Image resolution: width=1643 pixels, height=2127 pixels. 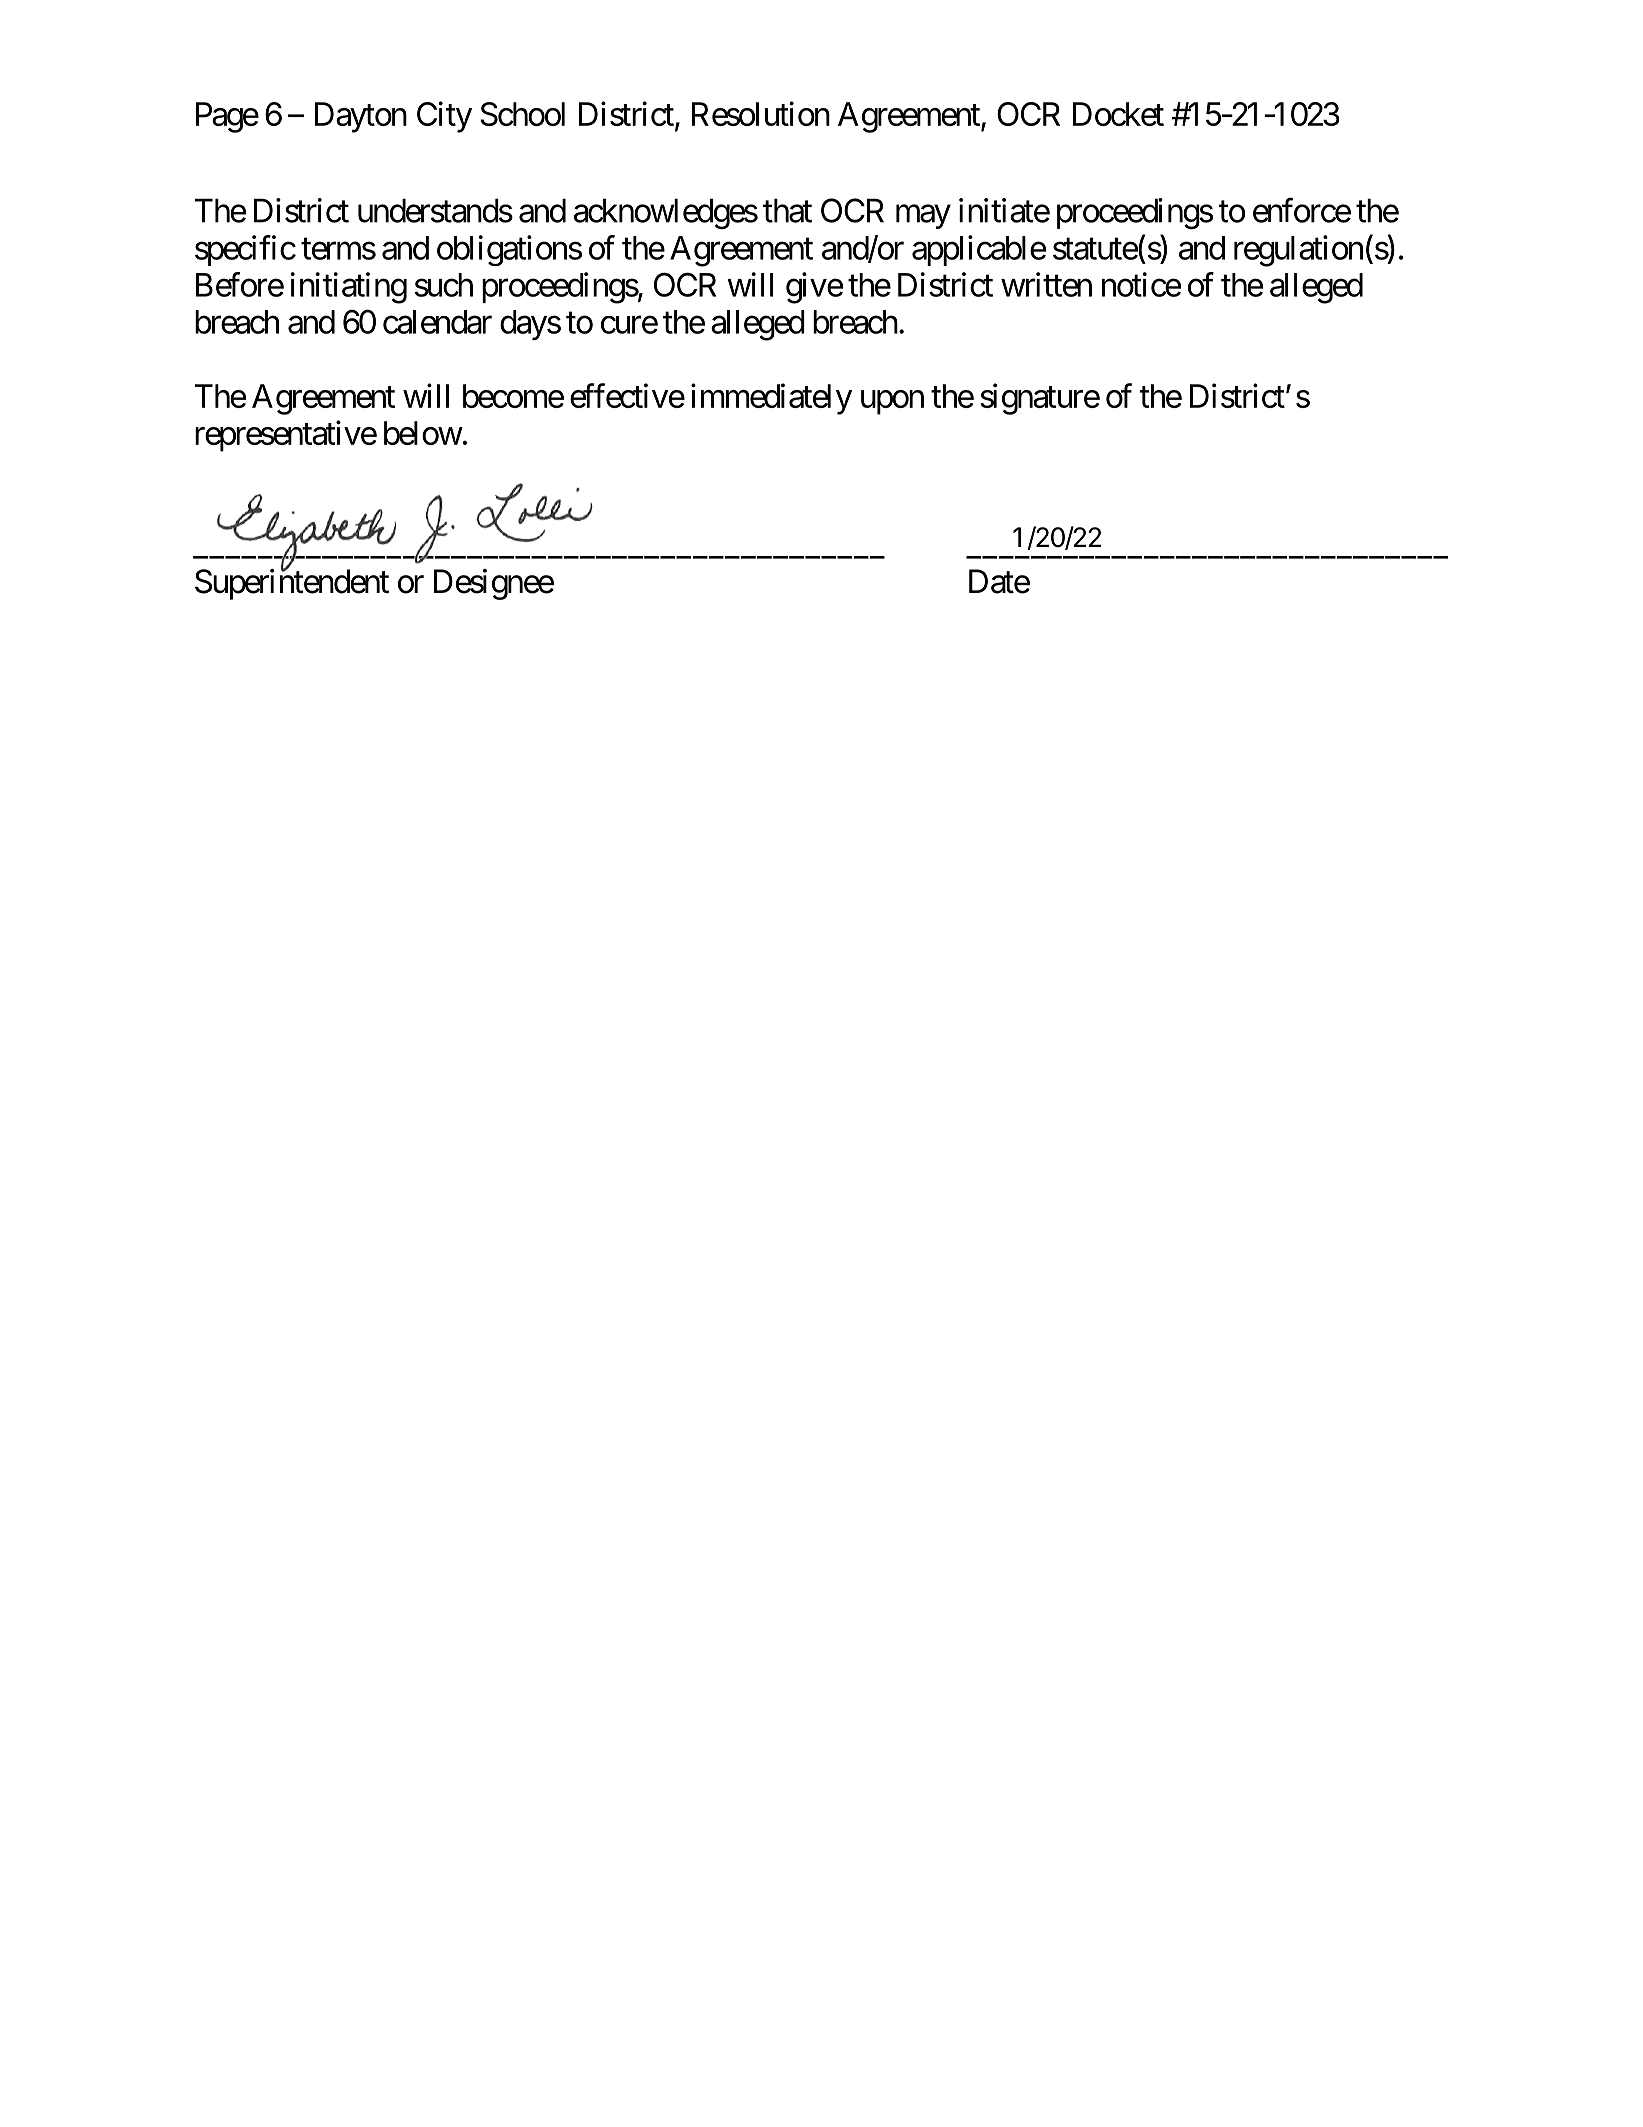 What do you see at coordinates (444, 285) in the screenshot?
I see `such` at bounding box center [444, 285].
